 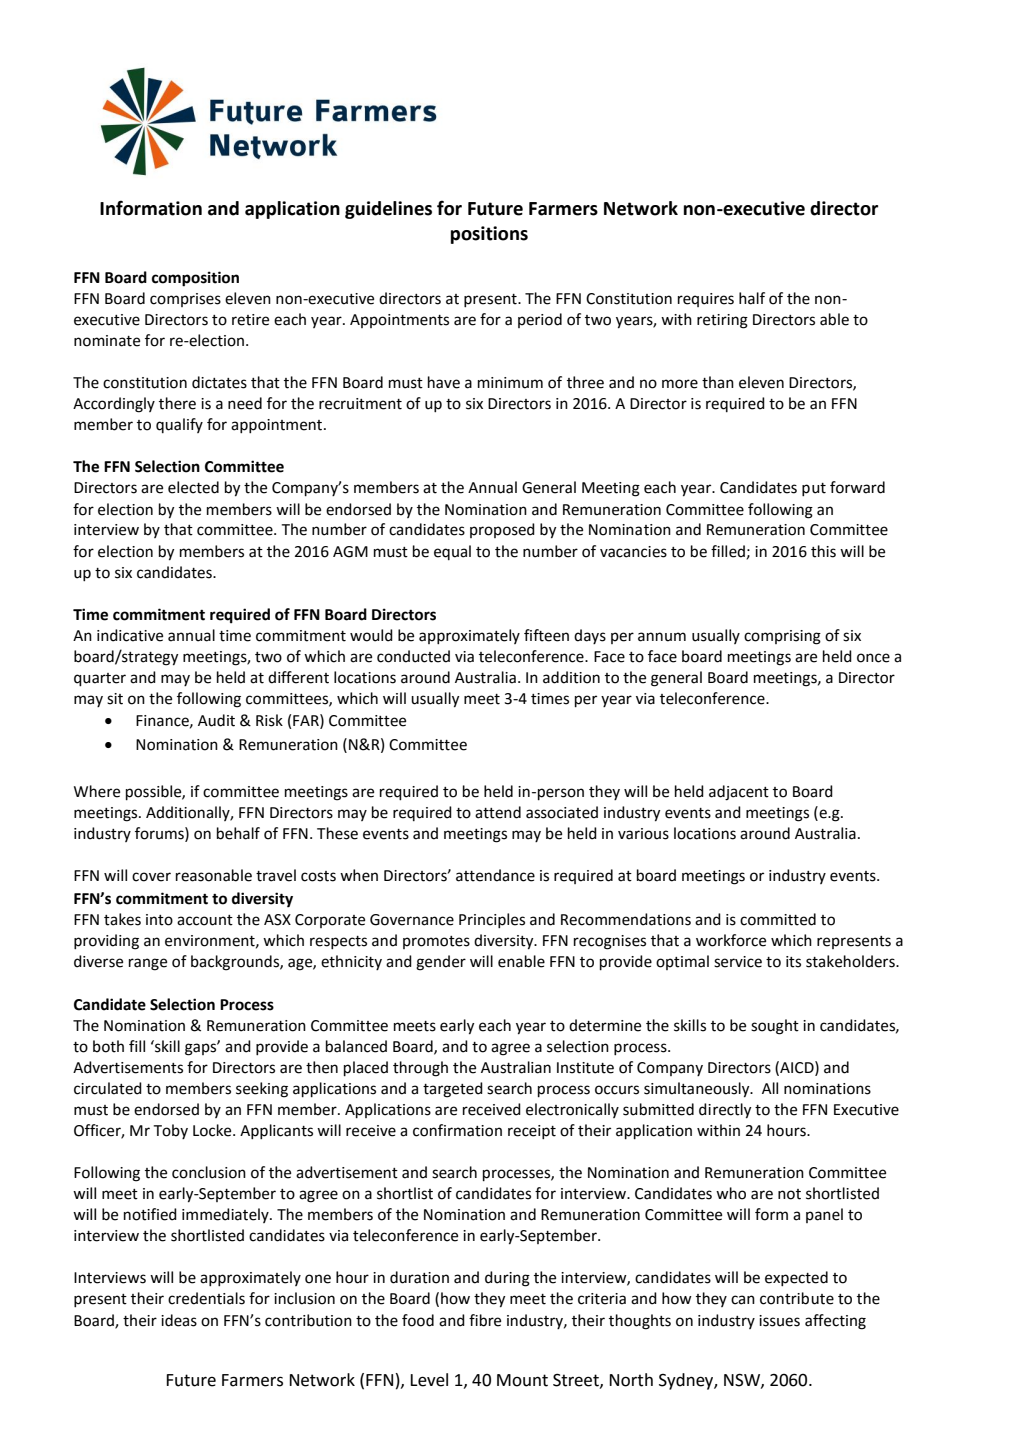 What do you see at coordinates (706, 300) in the document?
I see `requires` at bounding box center [706, 300].
